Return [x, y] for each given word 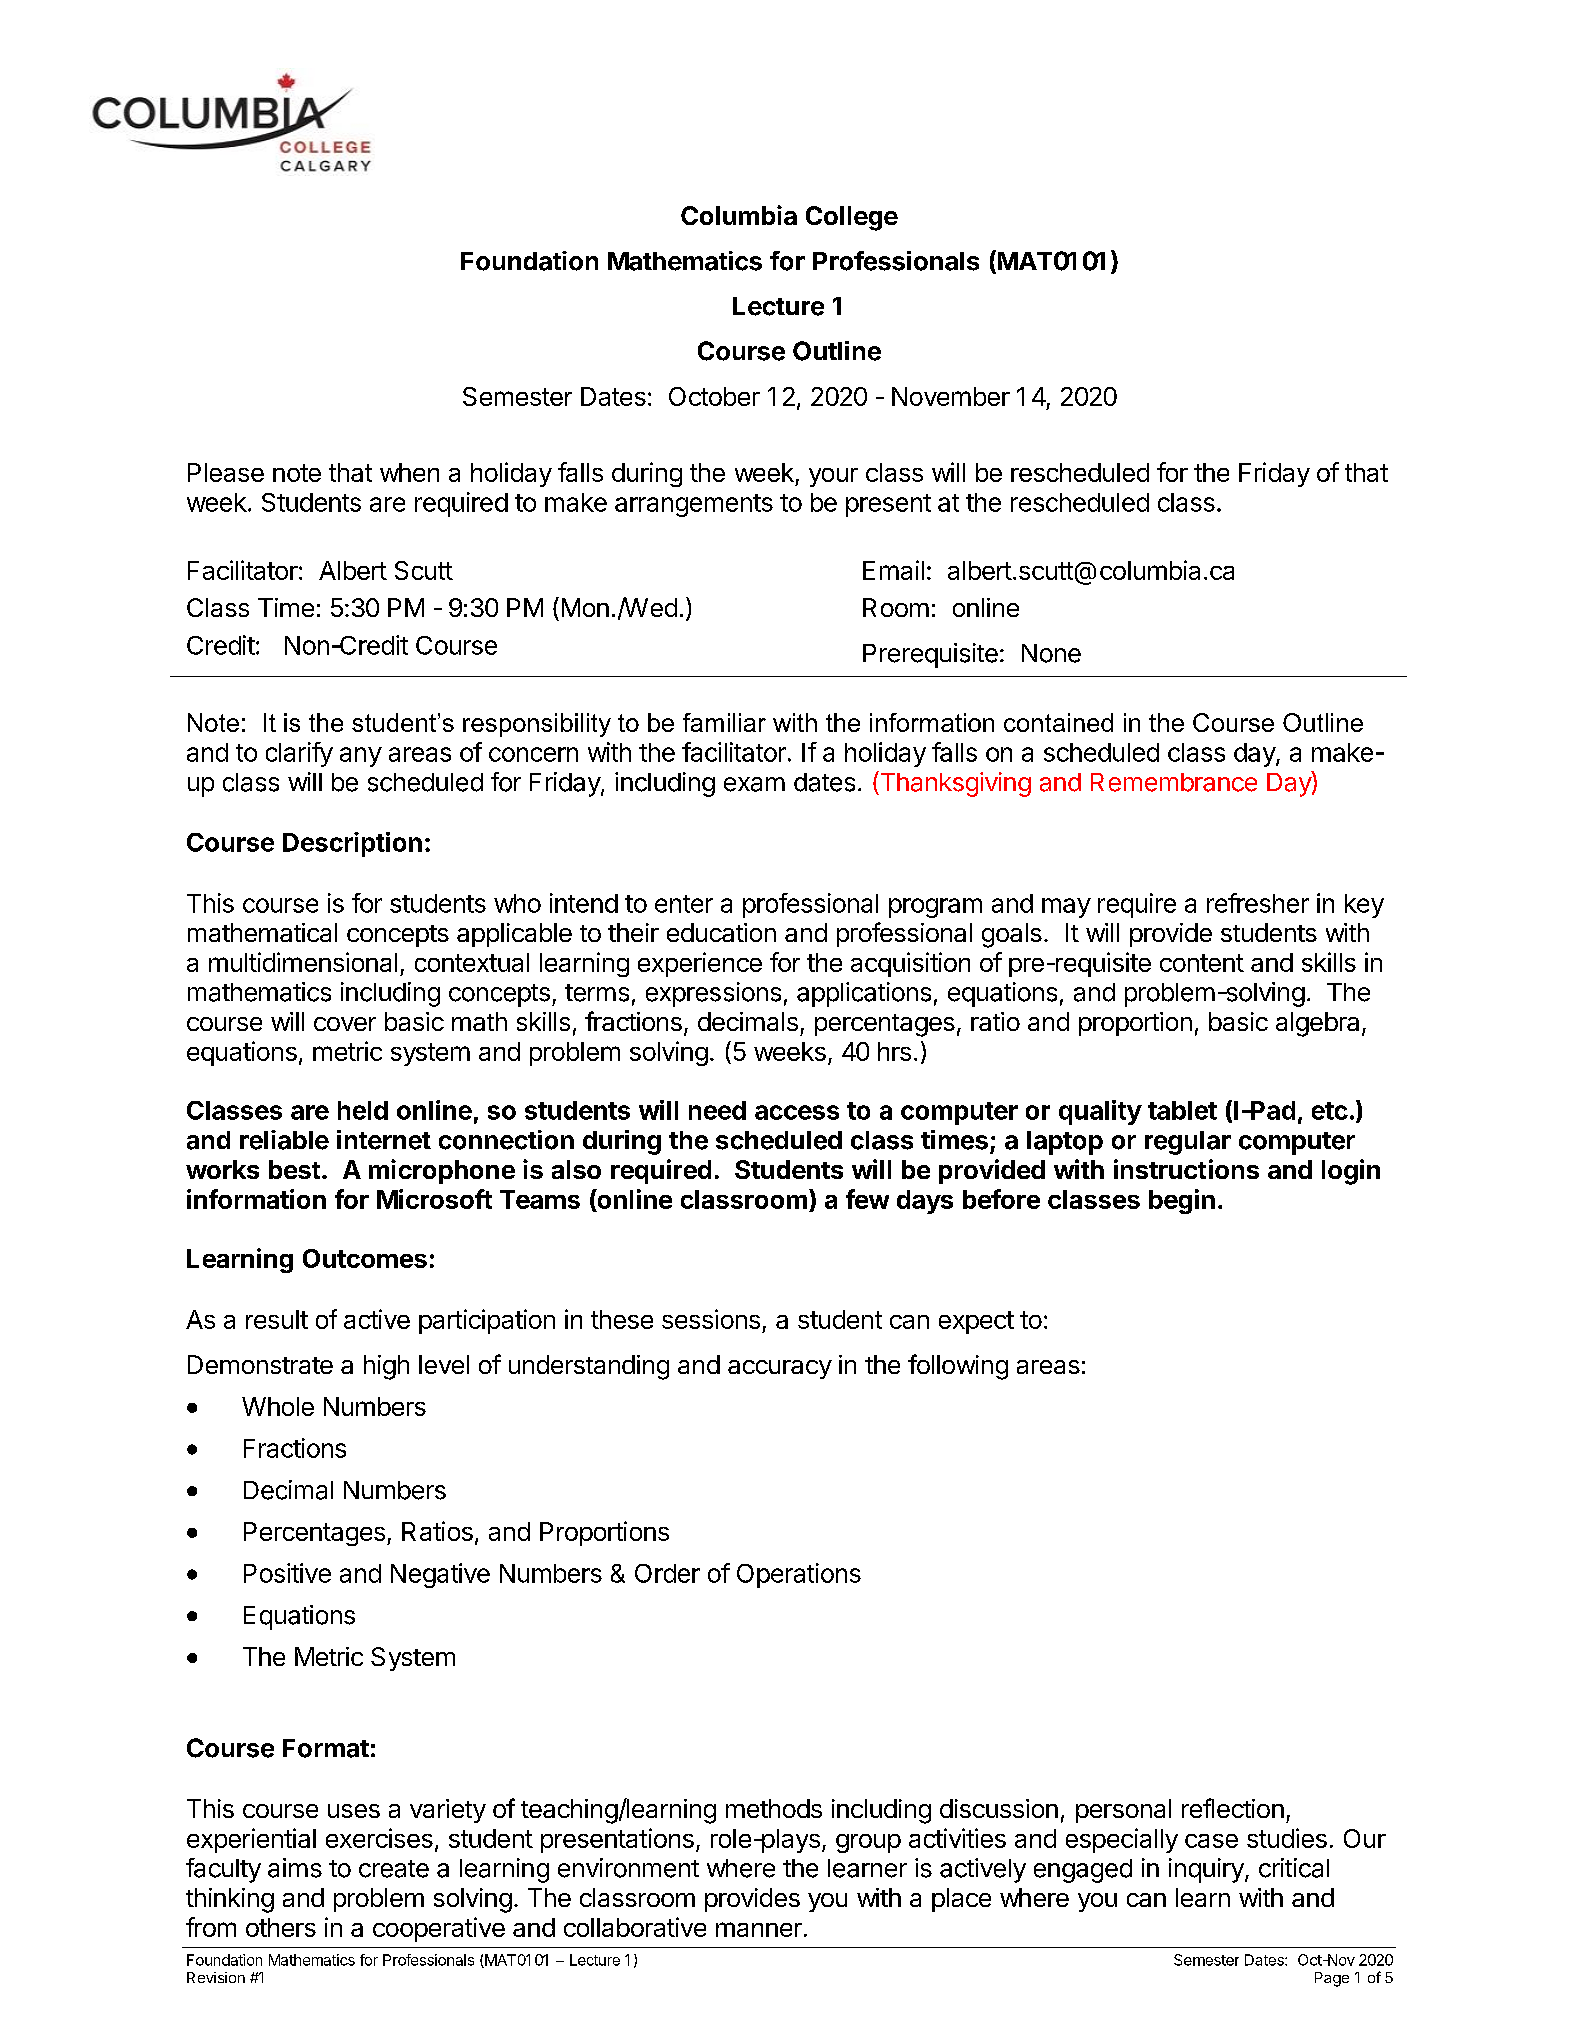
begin [1182, 1201]
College [852, 218]
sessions [711, 1319]
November [951, 396]
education [721, 932]
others [281, 1927]
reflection [1233, 1808]
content [1202, 963]
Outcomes [365, 1258]
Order [667, 1573]
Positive [287, 1573]
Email [893, 570]
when [409, 472]
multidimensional [303, 962]
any [361, 757]
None [1051, 653]
